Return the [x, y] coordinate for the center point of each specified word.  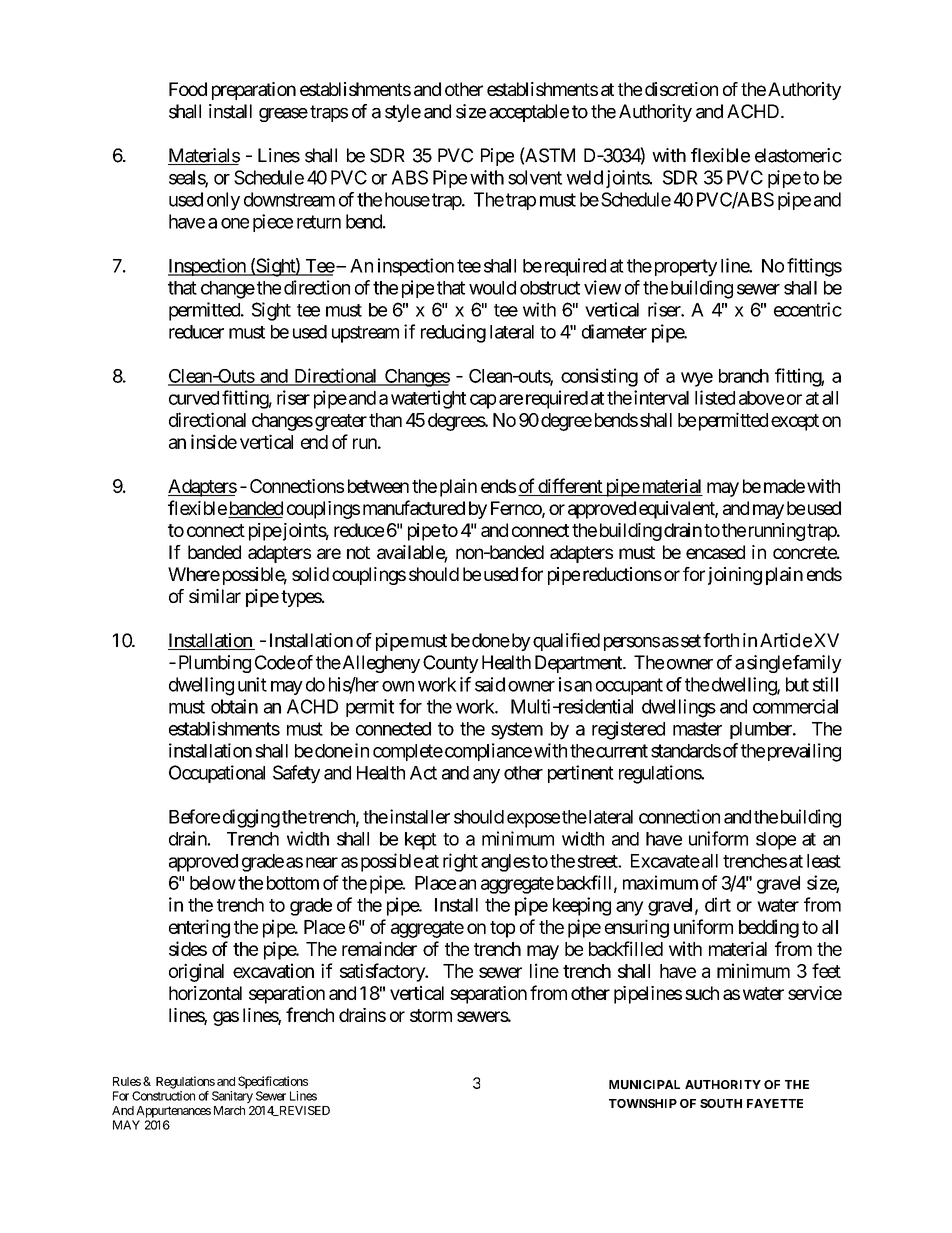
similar [215, 596]
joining [735, 576]
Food [188, 89]
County [451, 664]
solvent [535, 177]
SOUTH [721, 1103]
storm [431, 1015]
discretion [681, 89]
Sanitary [232, 1097]
